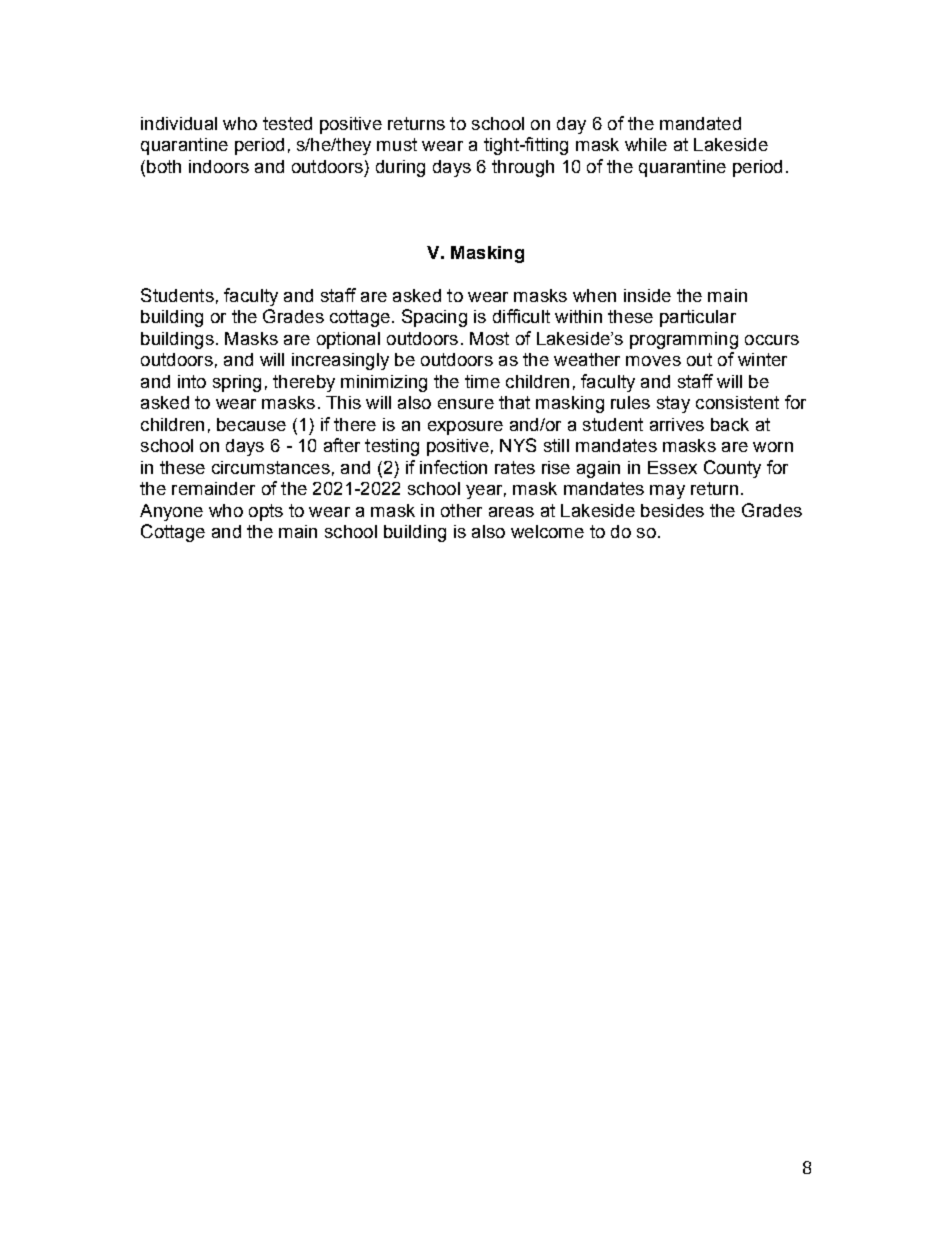 The image size is (952, 1233). Describe the element at coordinates (348, 340) in the screenshot. I see `optional` at that location.
